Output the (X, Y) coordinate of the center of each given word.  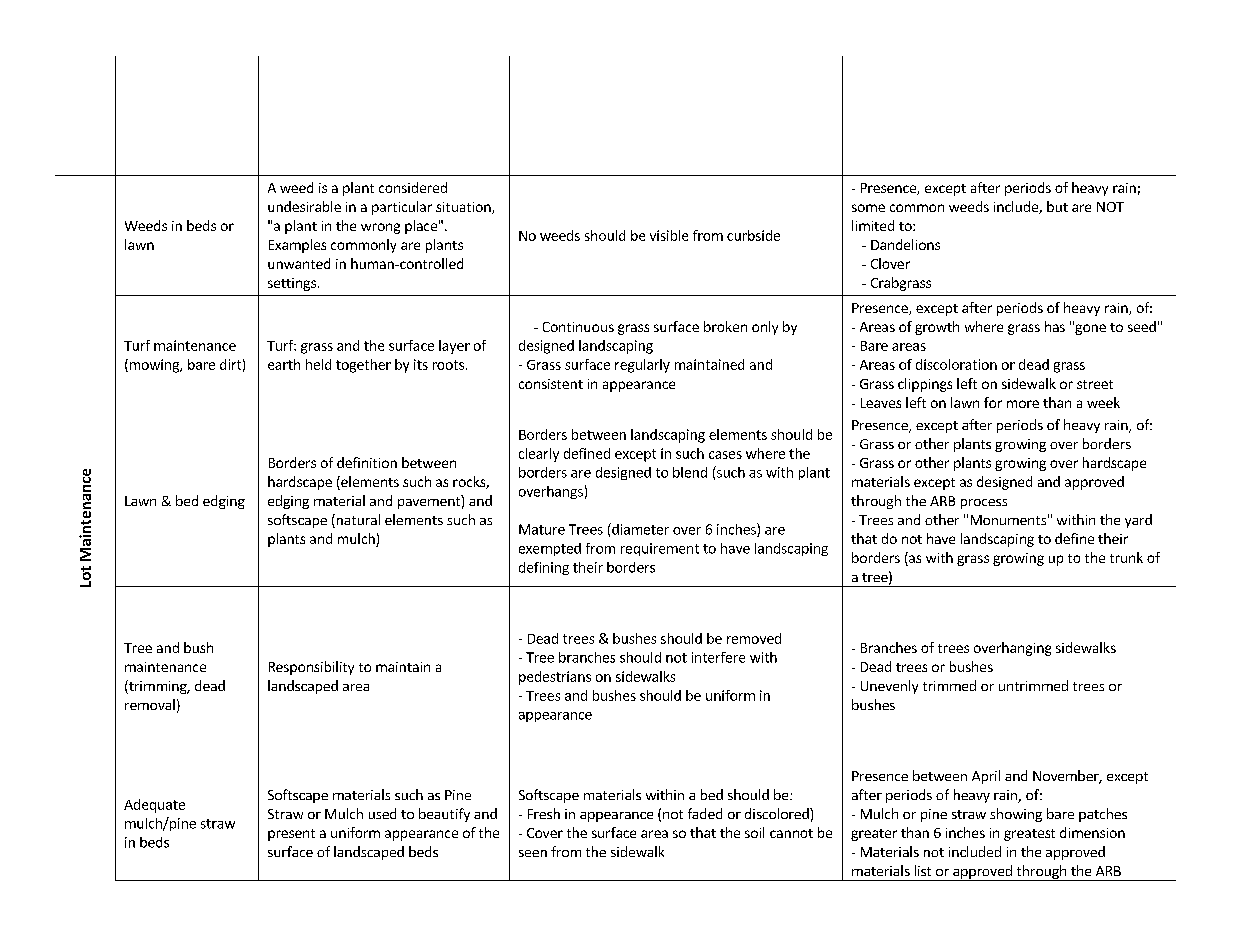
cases (725, 455)
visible (669, 235)
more (1023, 404)
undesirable (304, 206)
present (291, 835)
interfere (718, 657)
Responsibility (311, 668)
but (1057, 206)
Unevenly (889, 687)
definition (367, 462)
